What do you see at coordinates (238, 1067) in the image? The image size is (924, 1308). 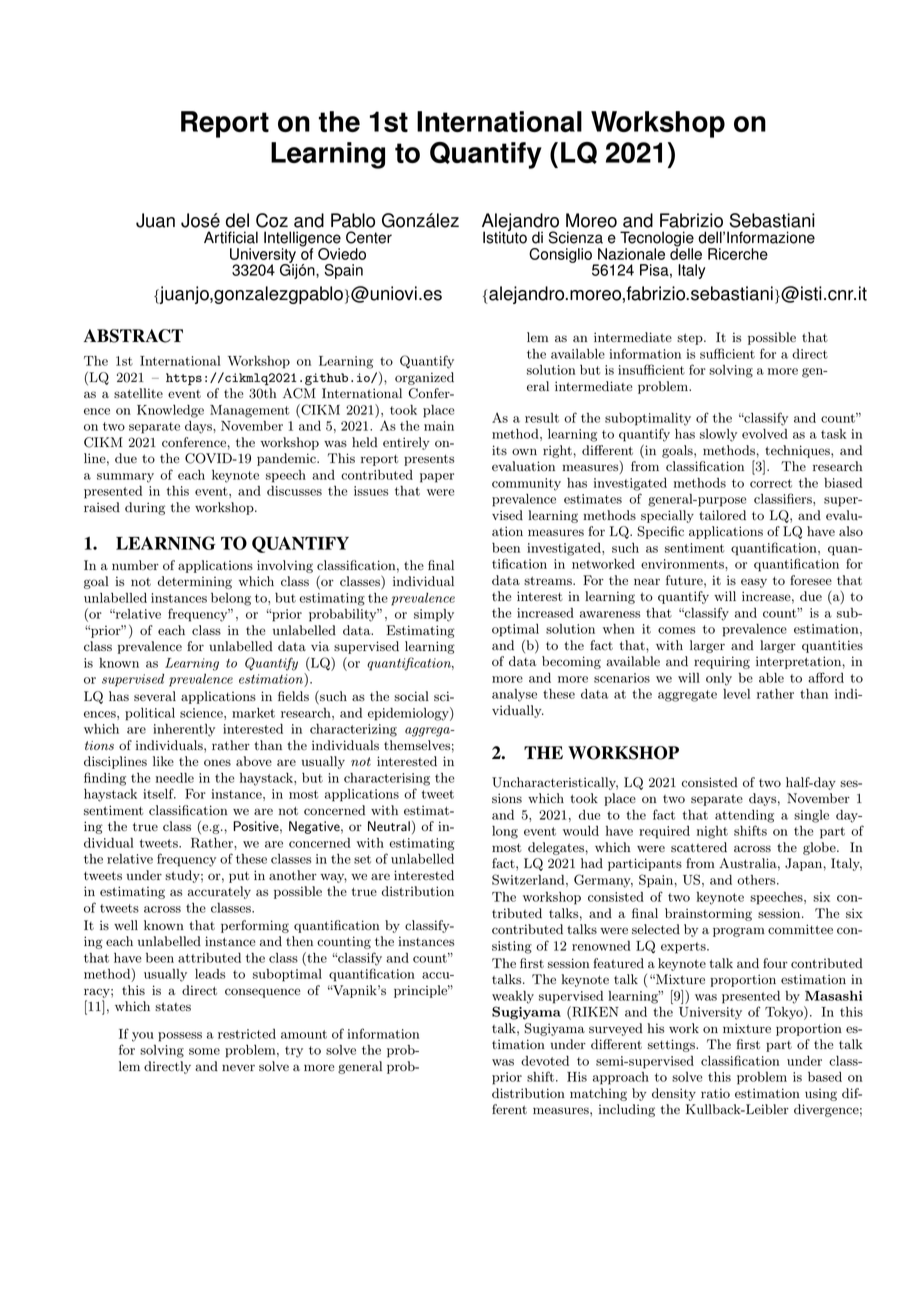 I see `never` at bounding box center [238, 1067].
